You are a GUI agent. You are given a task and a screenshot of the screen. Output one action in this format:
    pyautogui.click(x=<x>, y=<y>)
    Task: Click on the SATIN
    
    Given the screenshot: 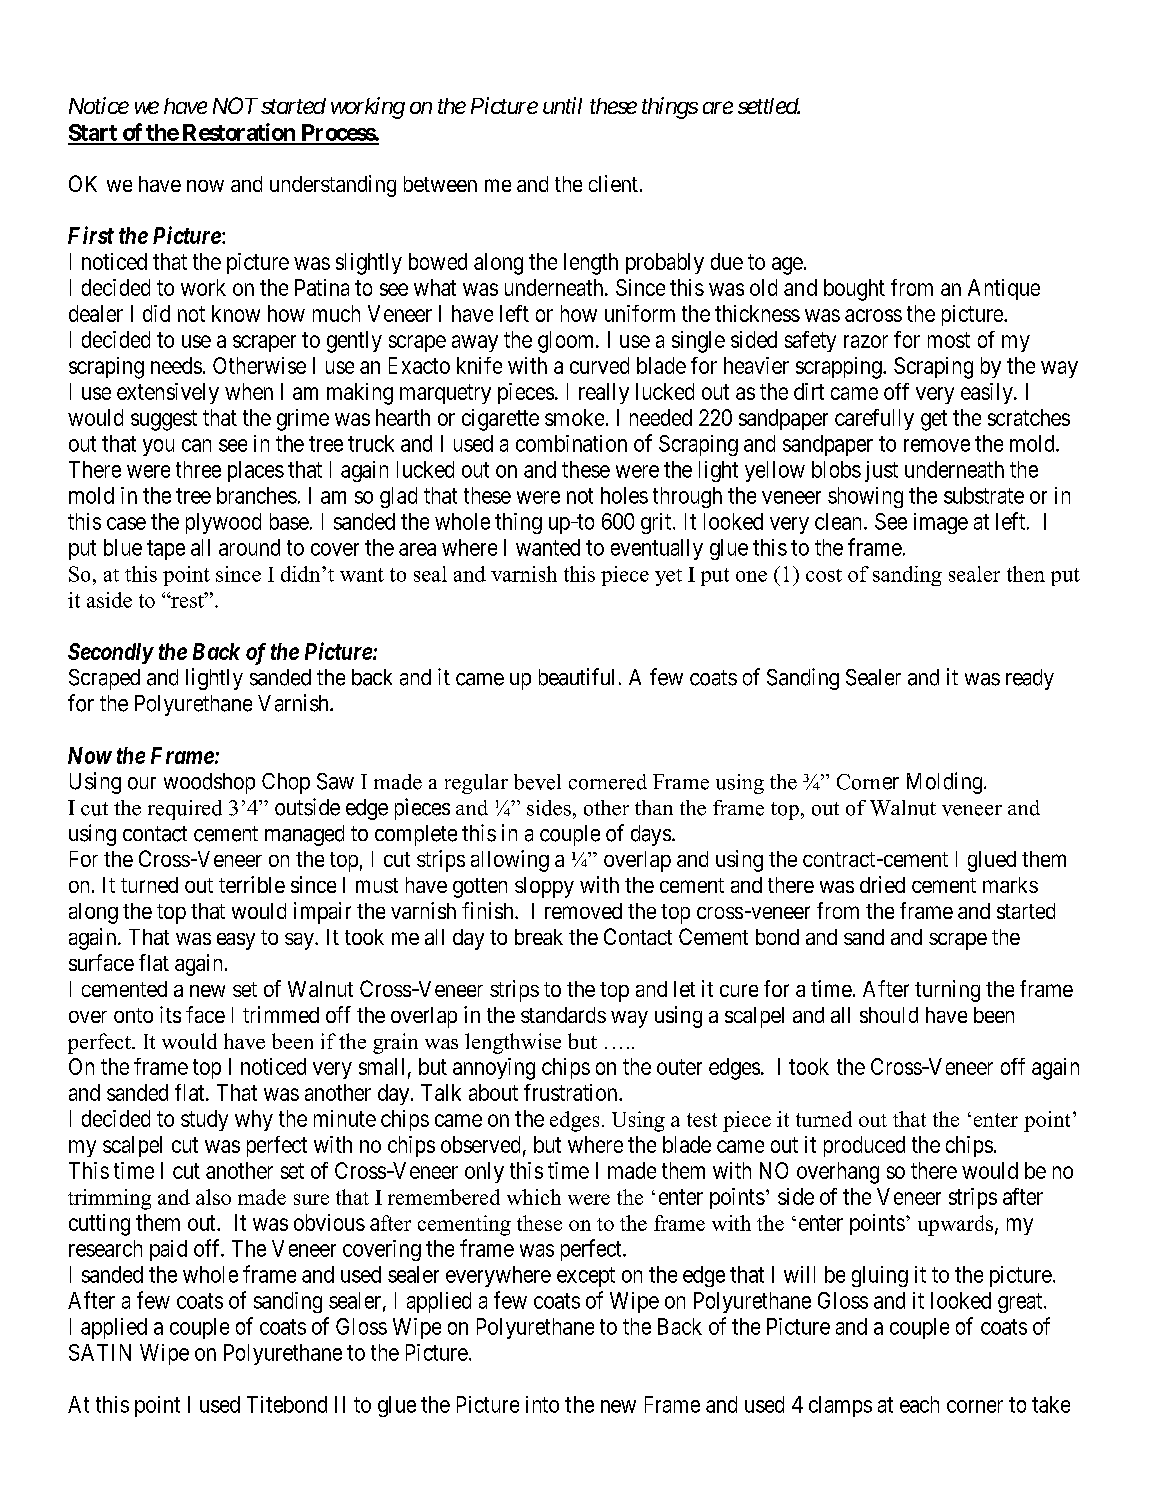 What is the action you would take?
    pyautogui.click(x=100, y=1352)
